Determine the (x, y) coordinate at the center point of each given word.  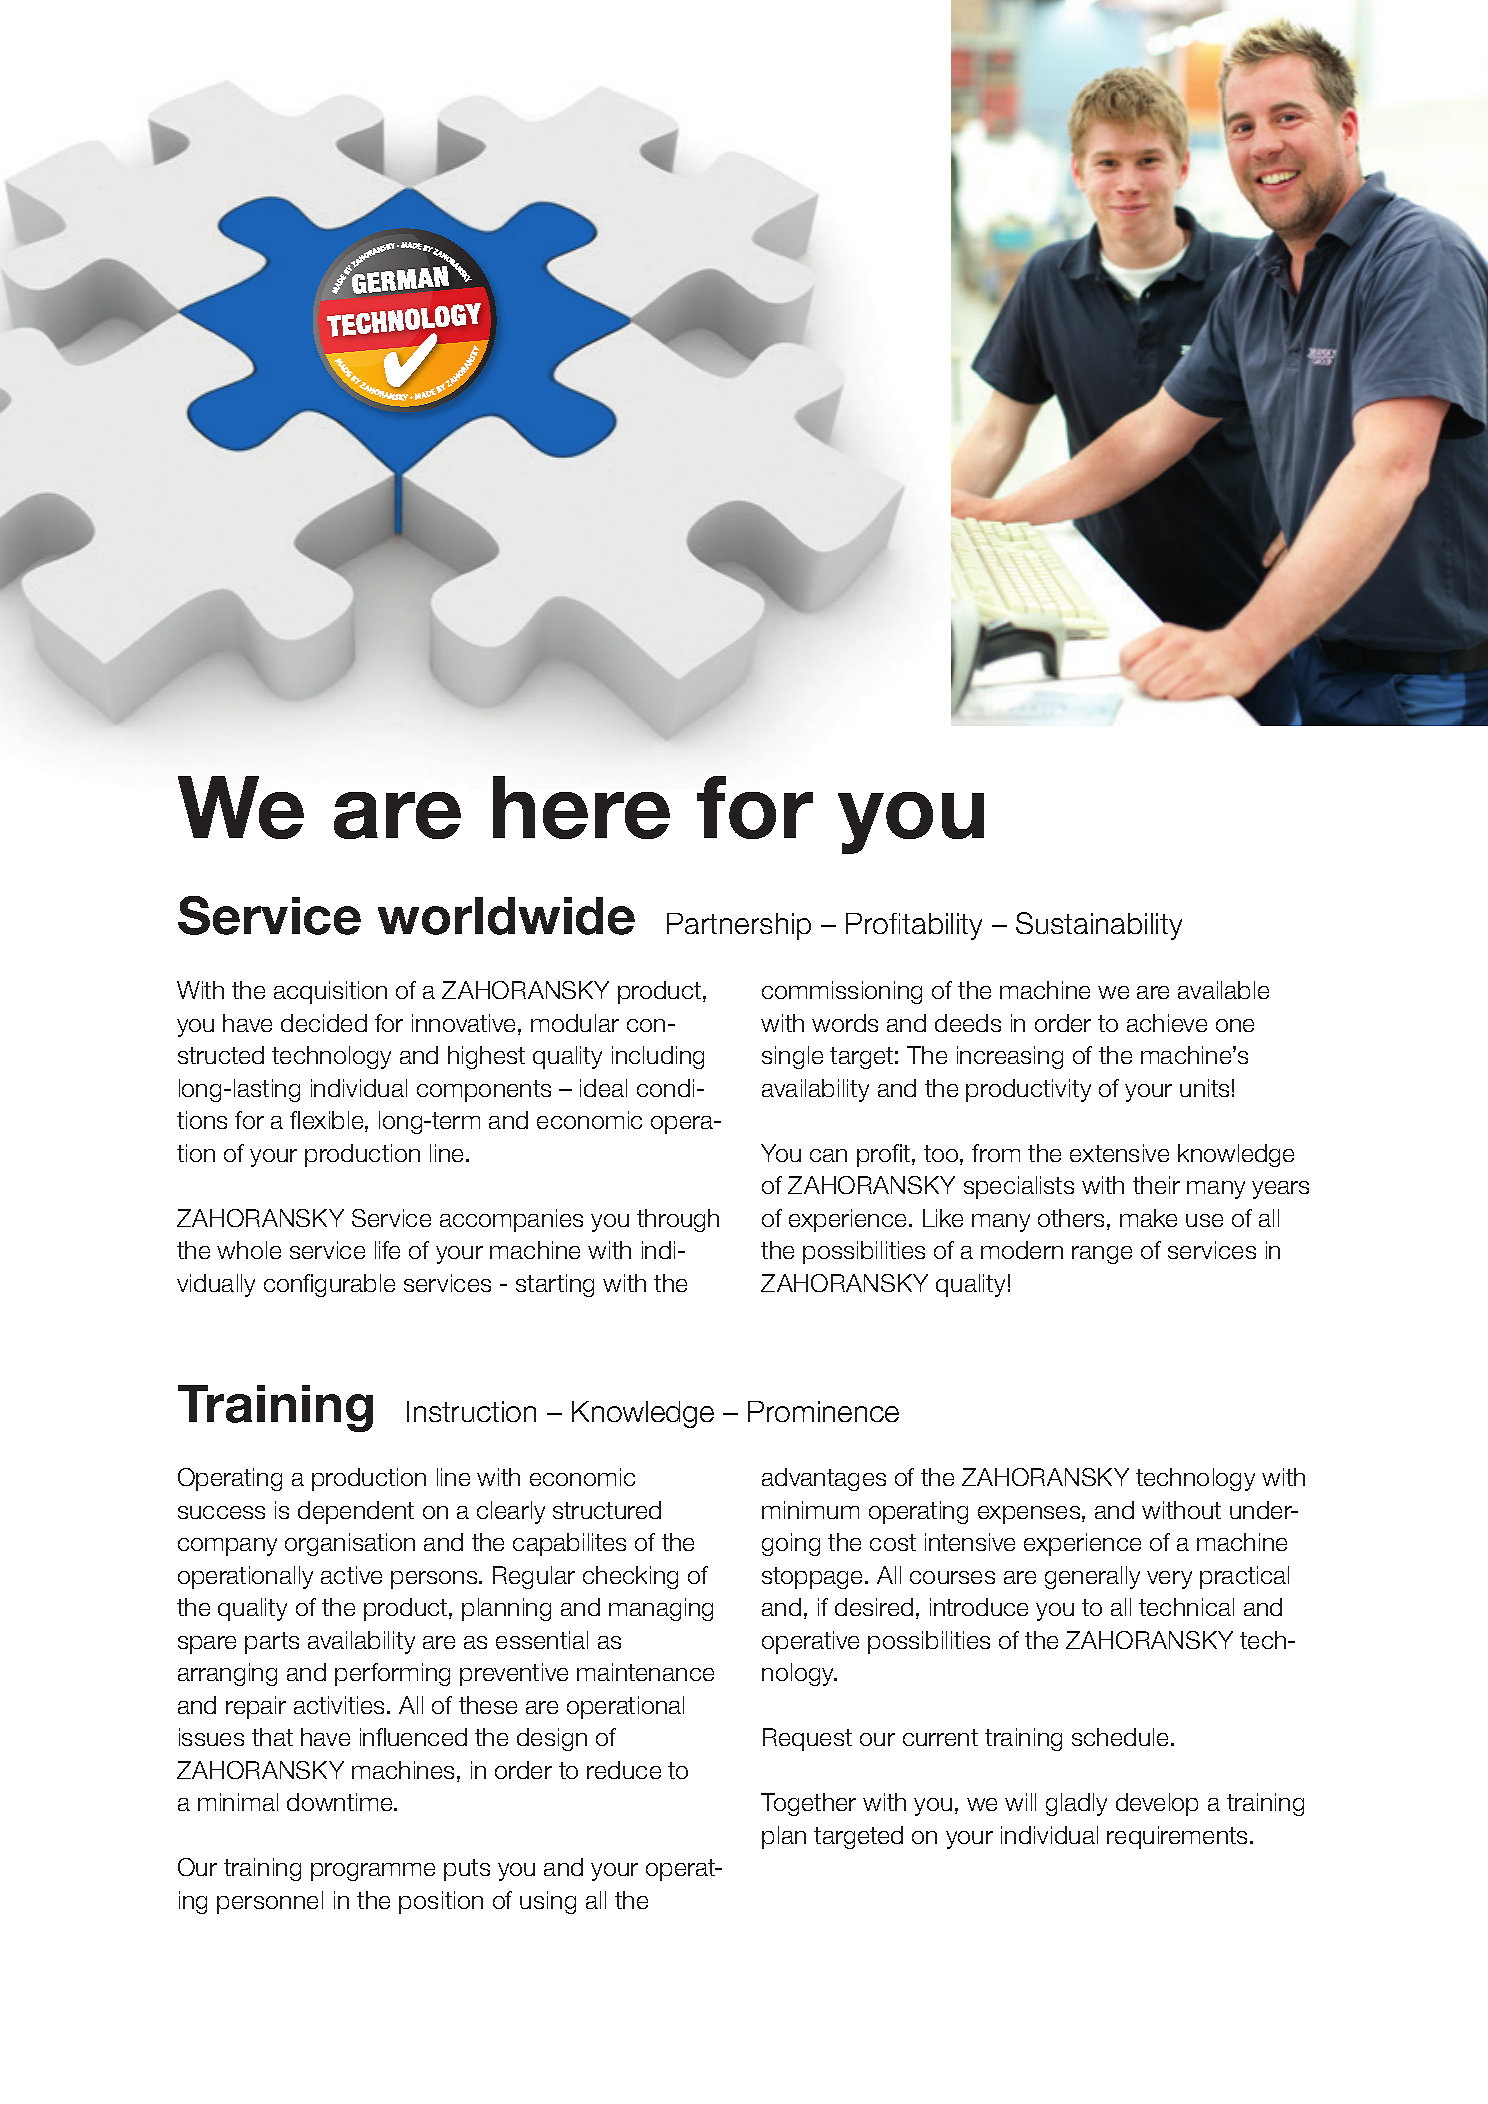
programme (373, 1872)
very (1169, 1580)
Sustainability (1099, 926)
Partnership (739, 926)
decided (324, 1023)
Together (808, 1804)
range (1102, 1255)
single (792, 1057)
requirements (1179, 1837)
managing (661, 1609)
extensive (1119, 1153)
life (387, 1250)
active (351, 1575)
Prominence (823, 1411)
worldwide (506, 916)
